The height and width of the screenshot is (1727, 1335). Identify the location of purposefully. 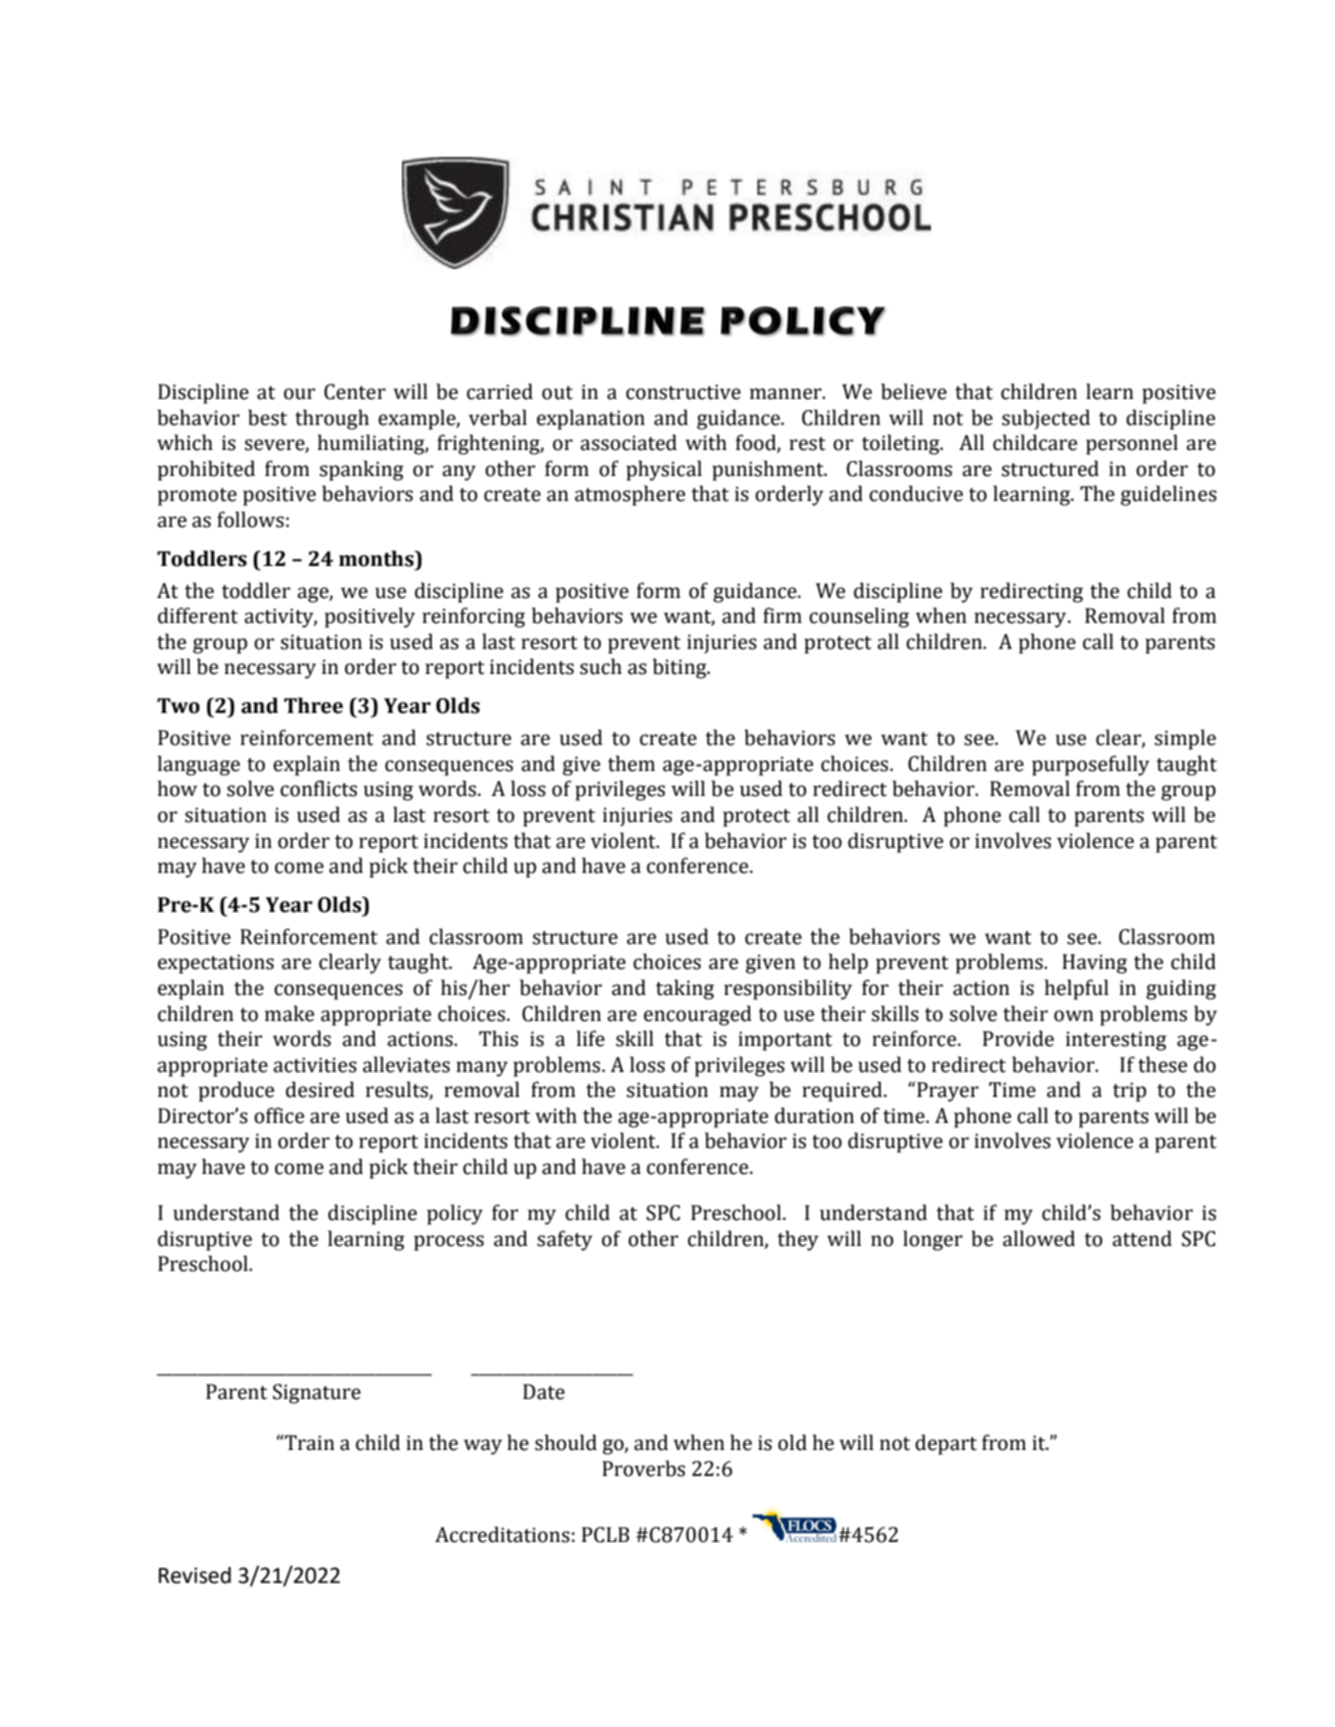
(1090, 765).
